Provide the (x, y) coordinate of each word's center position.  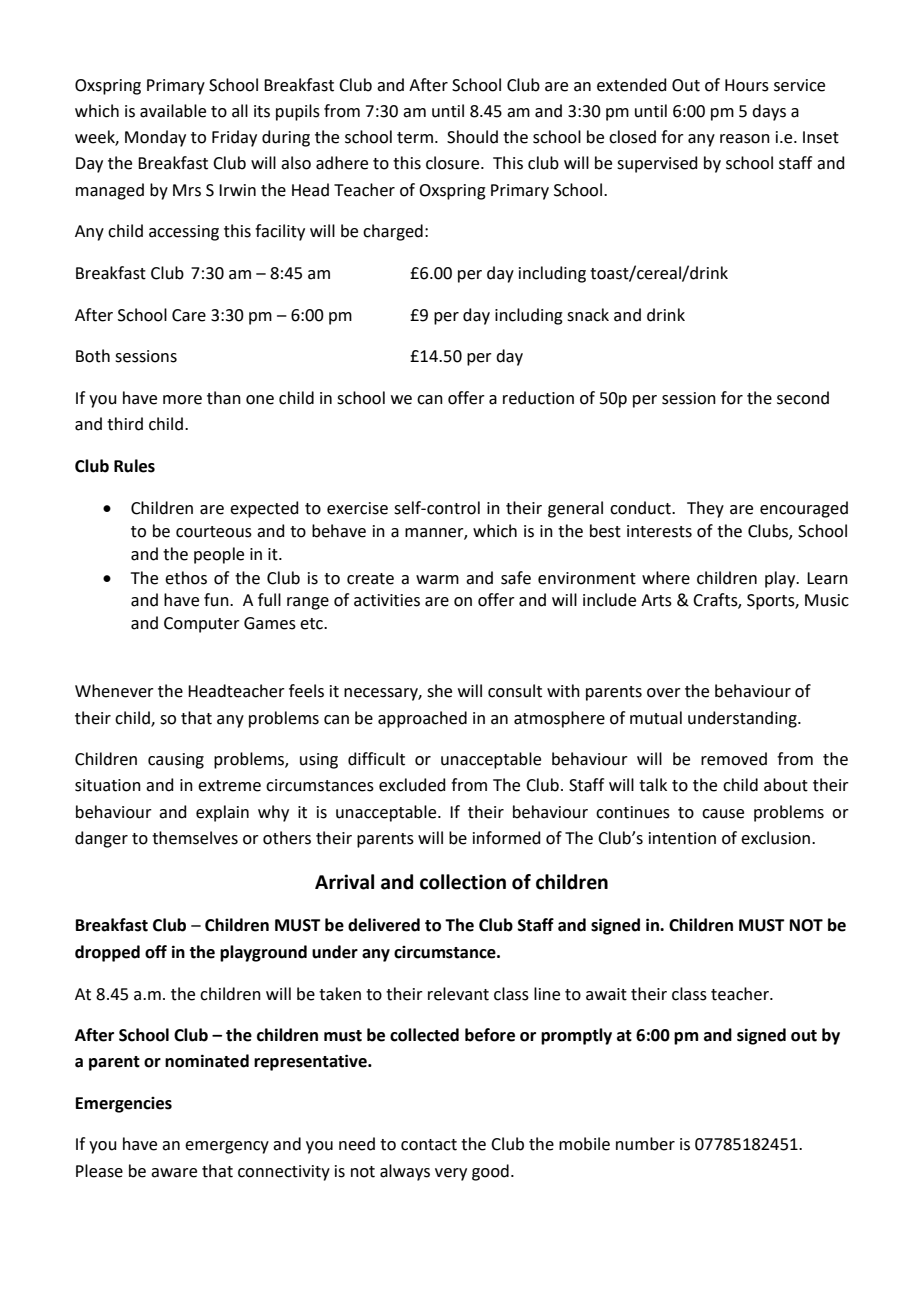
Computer (202, 625)
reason (745, 139)
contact (429, 1145)
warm (437, 580)
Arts (656, 600)
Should (472, 137)
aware (174, 1173)
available (173, 111)
